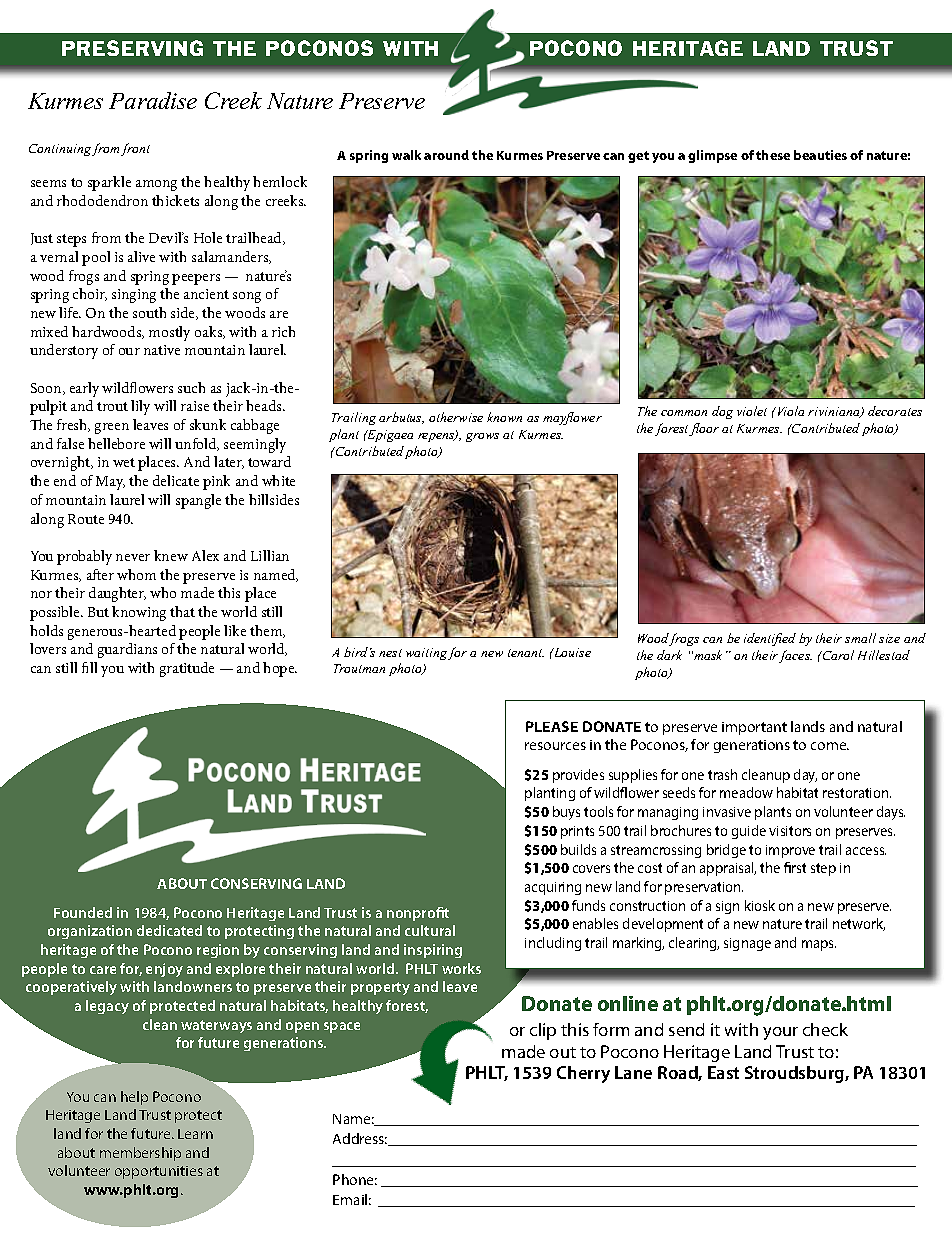 The image size is (952, 1233). I want to click on gratitude, so click(187, 669).
